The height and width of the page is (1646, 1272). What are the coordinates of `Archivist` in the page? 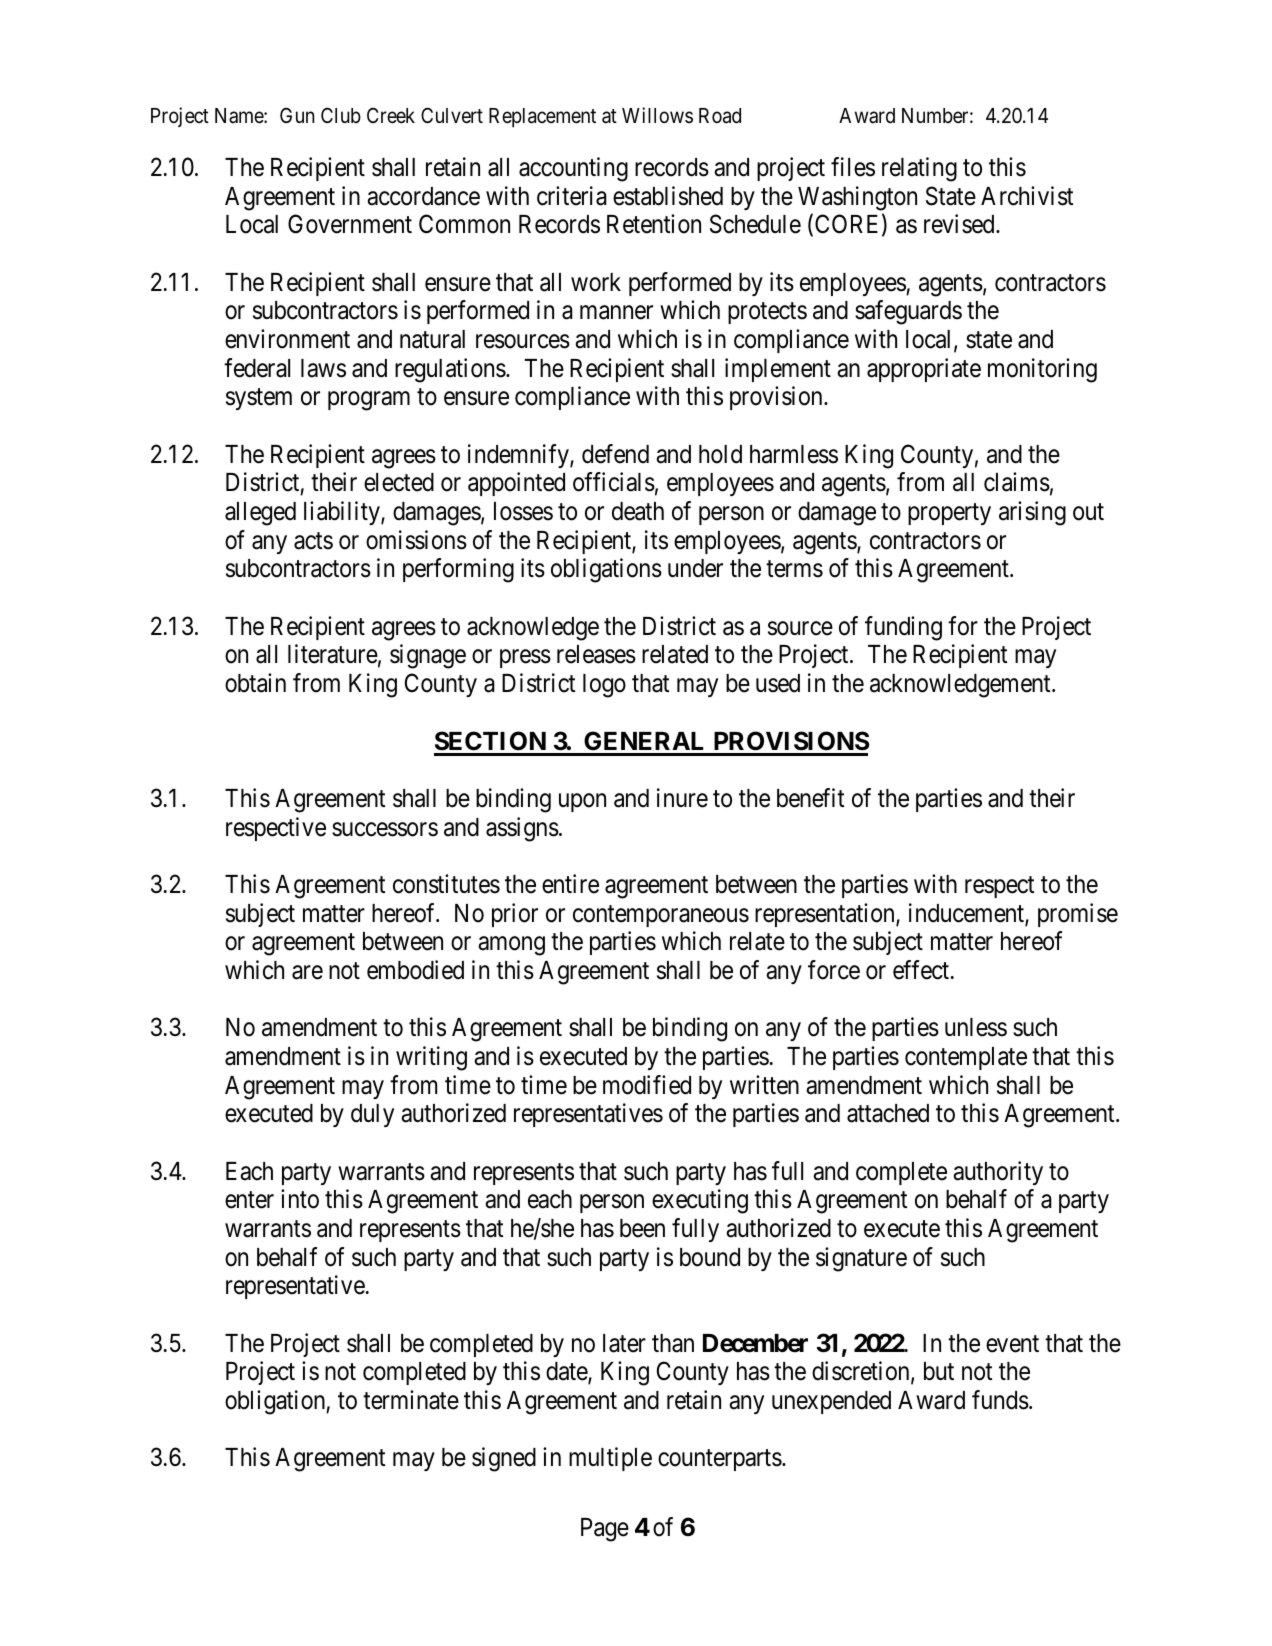 It's located at (1027, 196).
